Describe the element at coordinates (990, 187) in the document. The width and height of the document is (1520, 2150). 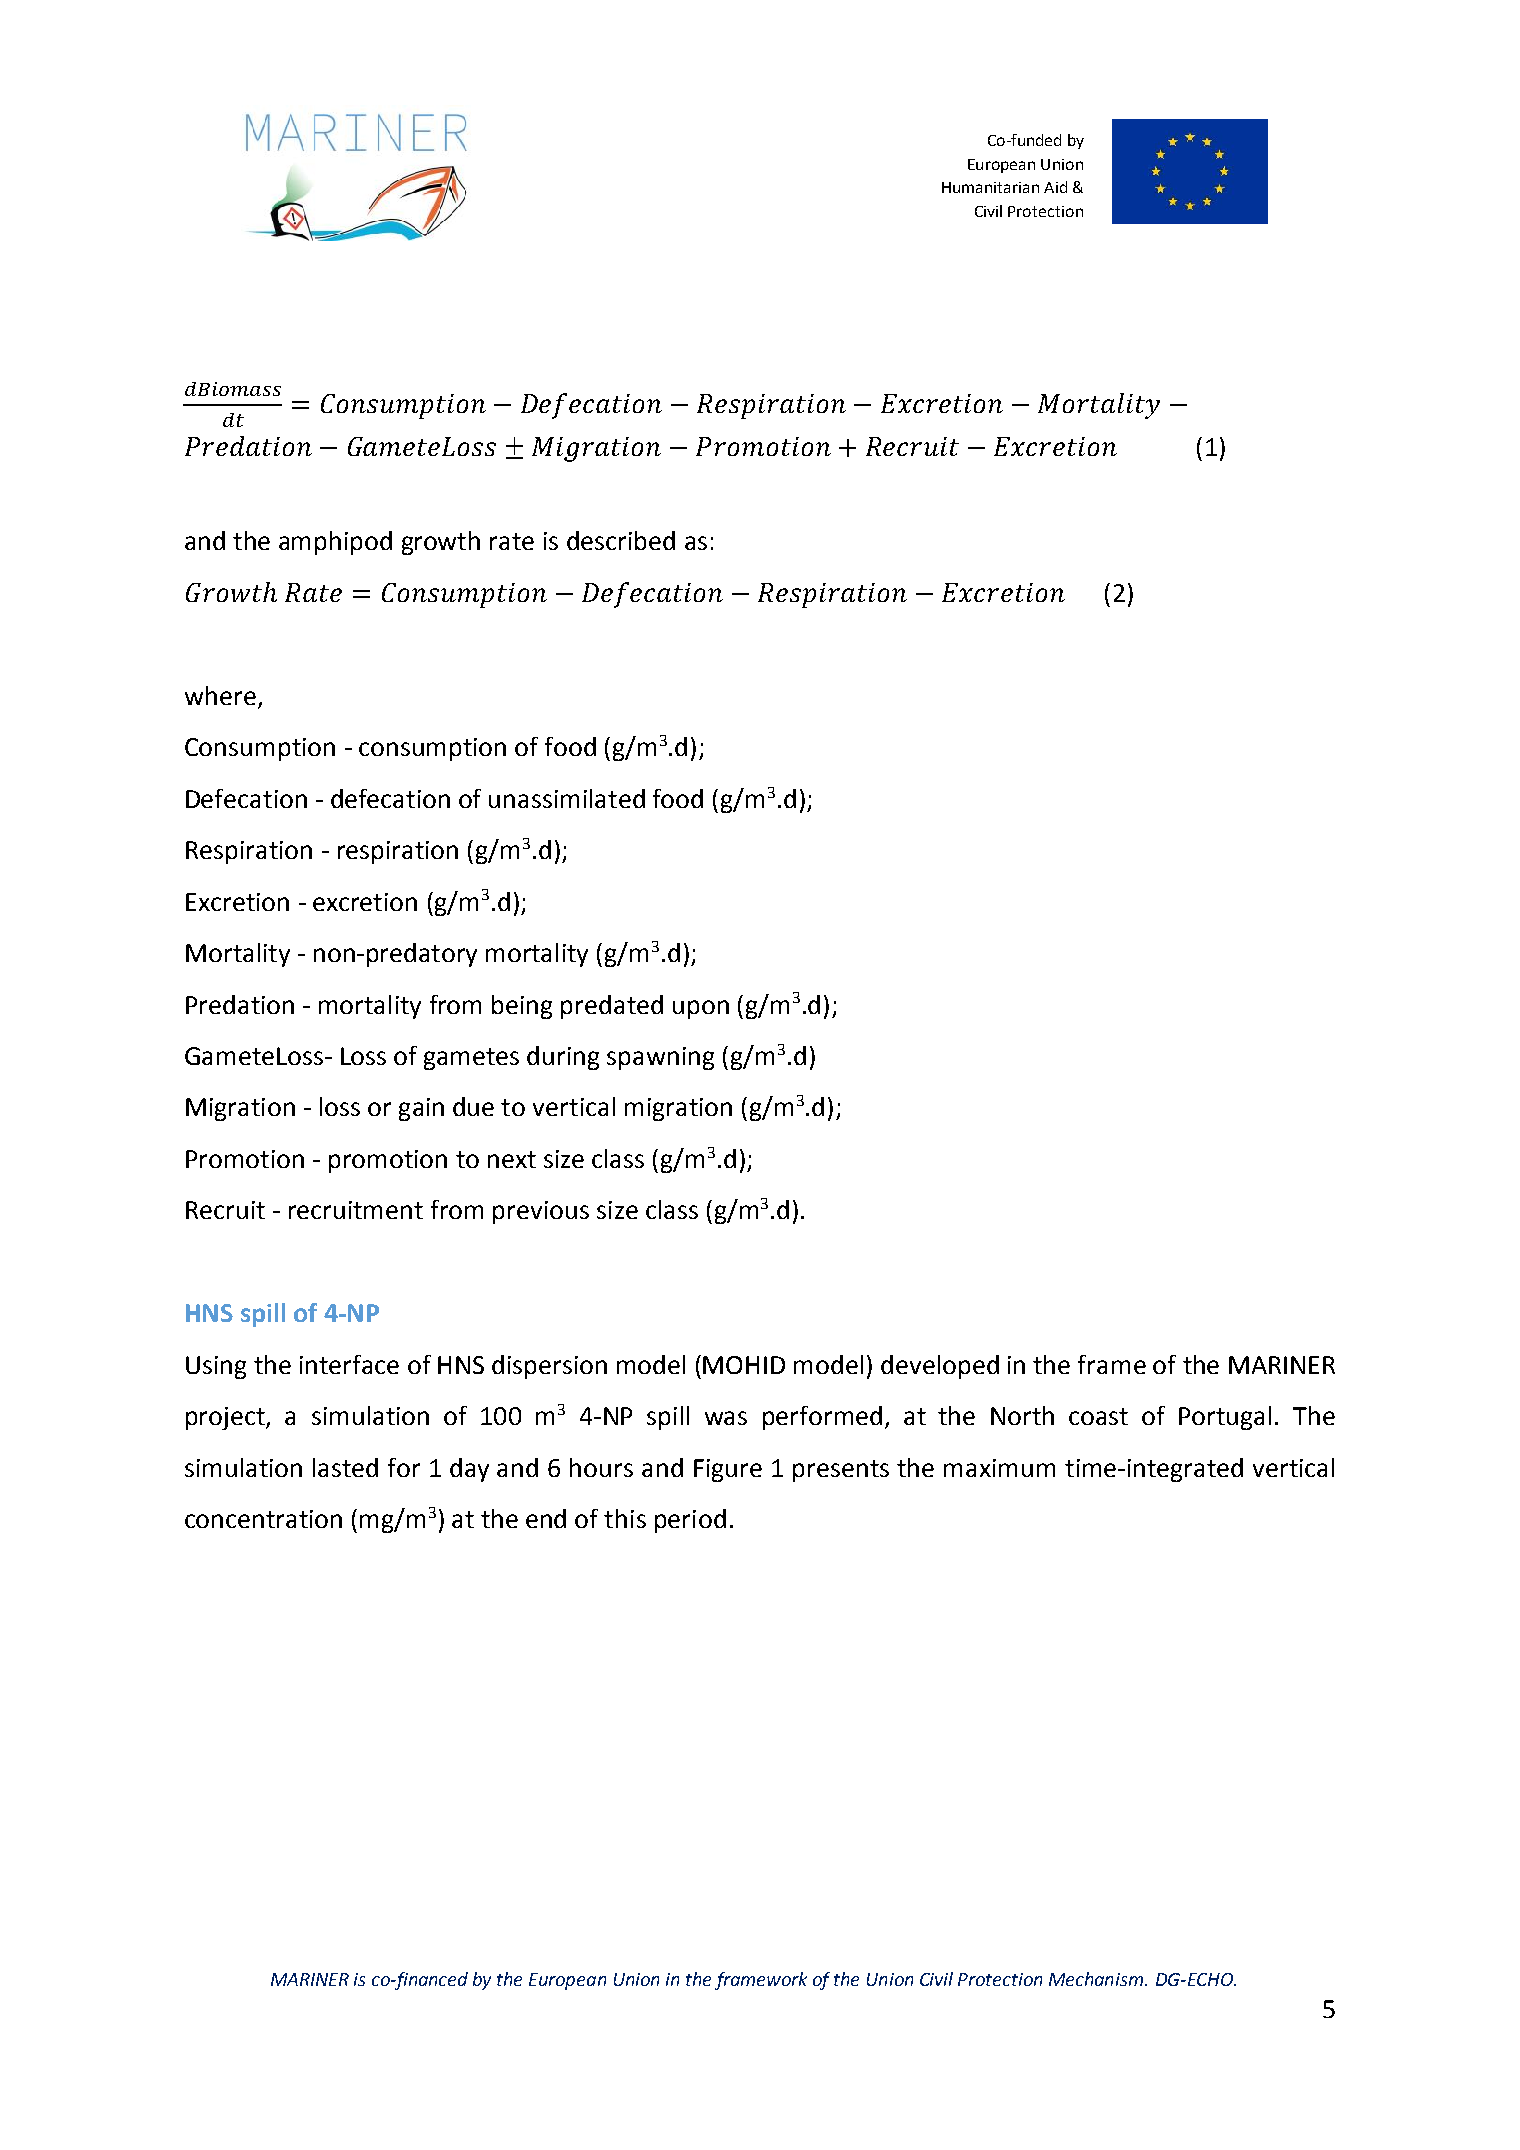
I see `Humanitarian` at that location.
